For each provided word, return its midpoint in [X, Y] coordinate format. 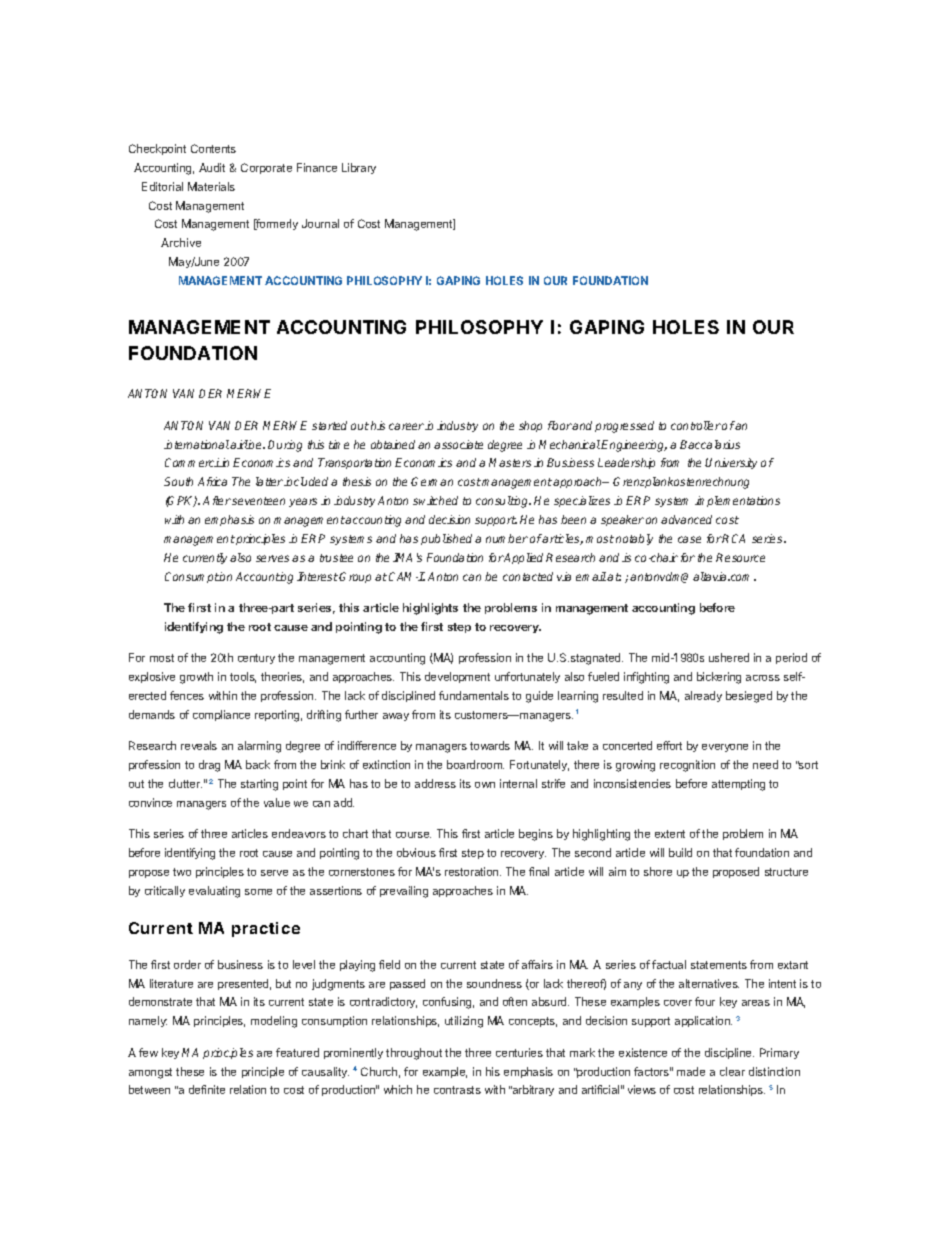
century [256, 659]
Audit [212, 167]
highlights [430, 609]
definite [207, 1089]
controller [696, 425]
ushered [729, 657]
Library [359, 168]
